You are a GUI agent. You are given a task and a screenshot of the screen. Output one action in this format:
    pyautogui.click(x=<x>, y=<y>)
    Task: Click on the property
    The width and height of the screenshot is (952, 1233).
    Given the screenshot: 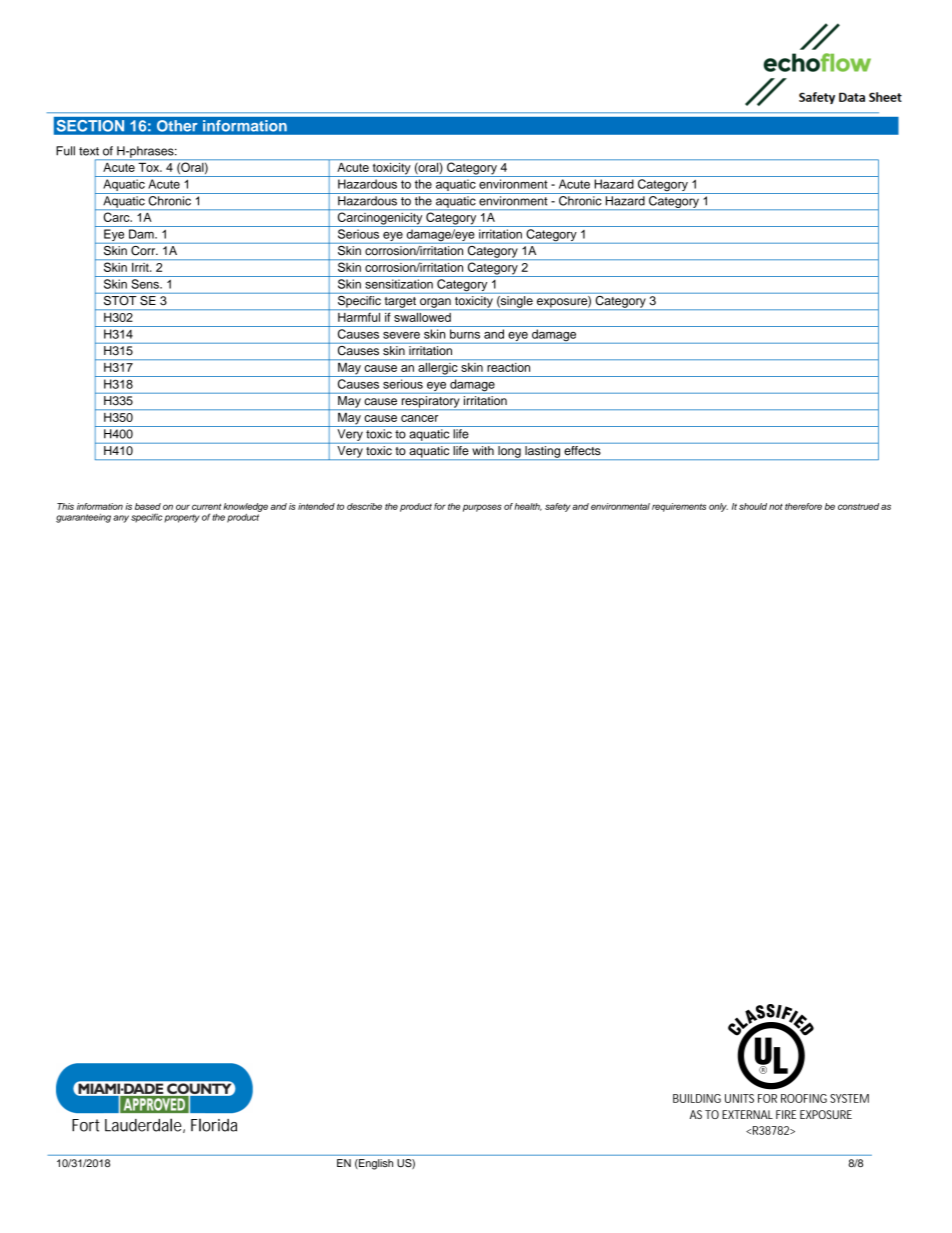 What is the action you would take?
    pyautogui.click(x=182, y=518)
